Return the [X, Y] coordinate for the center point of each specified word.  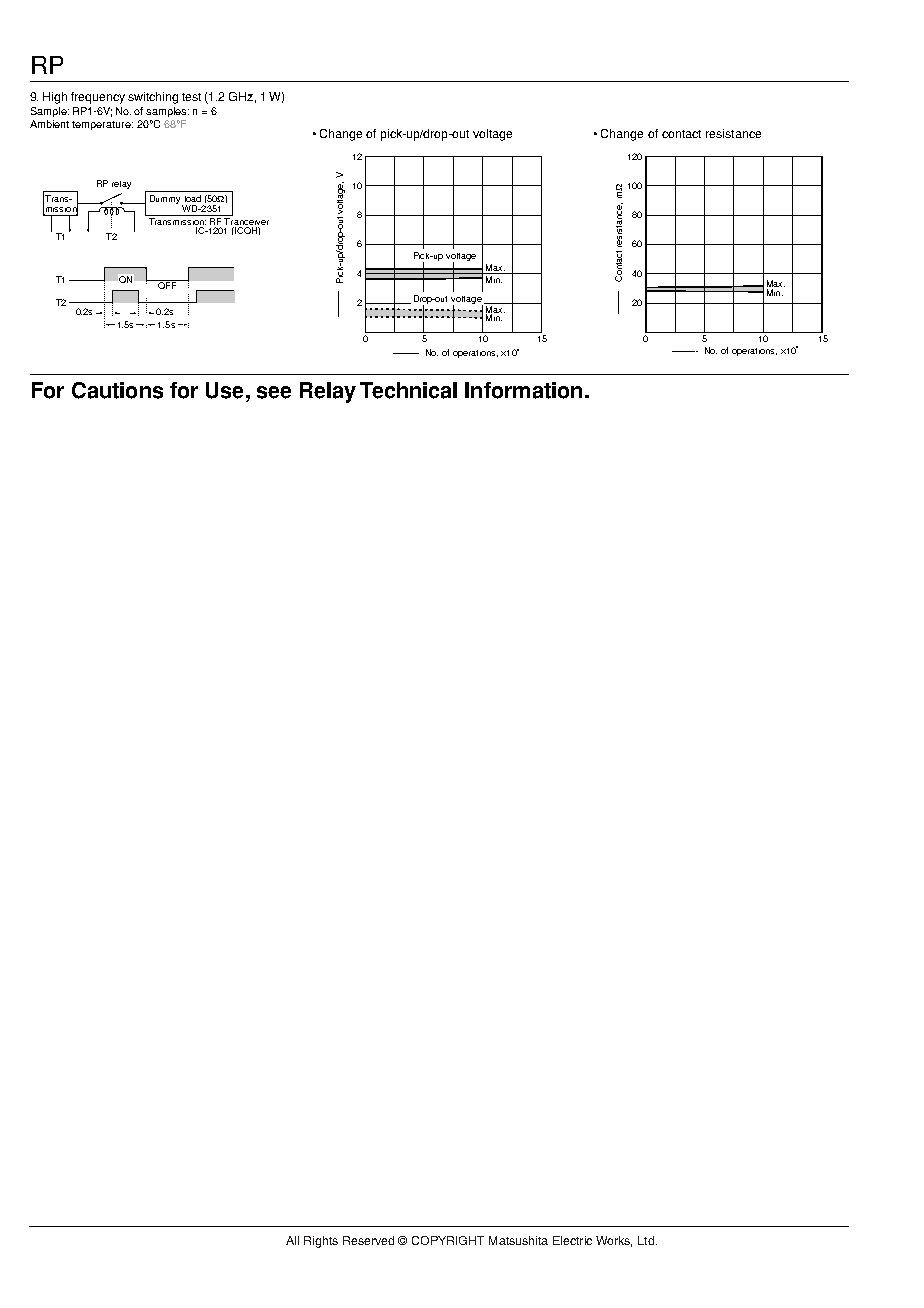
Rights [321, 1242]
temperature [102, 125]
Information [523, 390]
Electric [572, 1240]
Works [614, 1241]
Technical [408, 390]
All [292, 1240]
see [274, 392]
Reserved [368, 1240]
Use [224, 390]
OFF [166, 284]
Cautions [117, 390]
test [191, 97]
